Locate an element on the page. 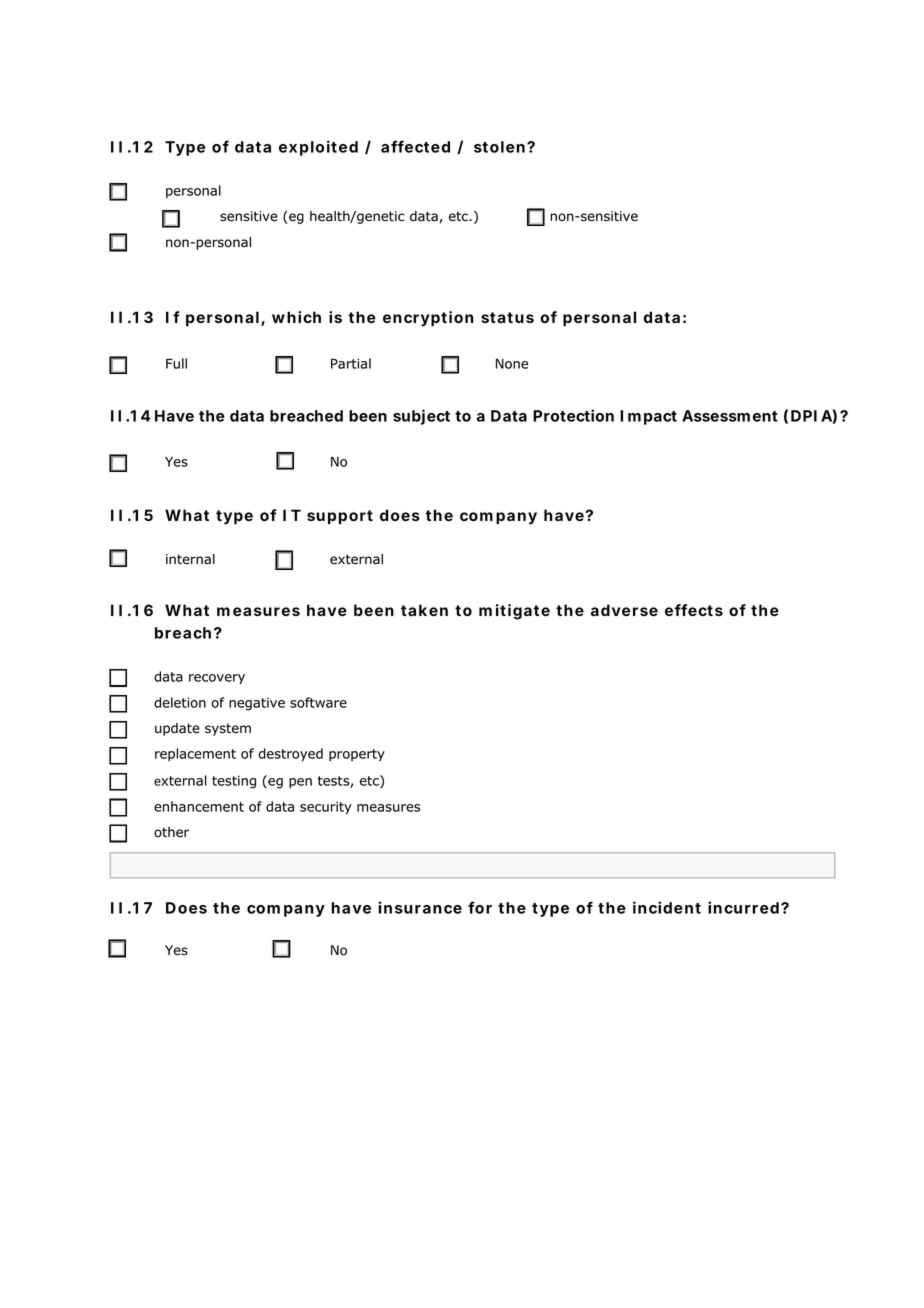  exploited is located at coordinates (318, 148).
